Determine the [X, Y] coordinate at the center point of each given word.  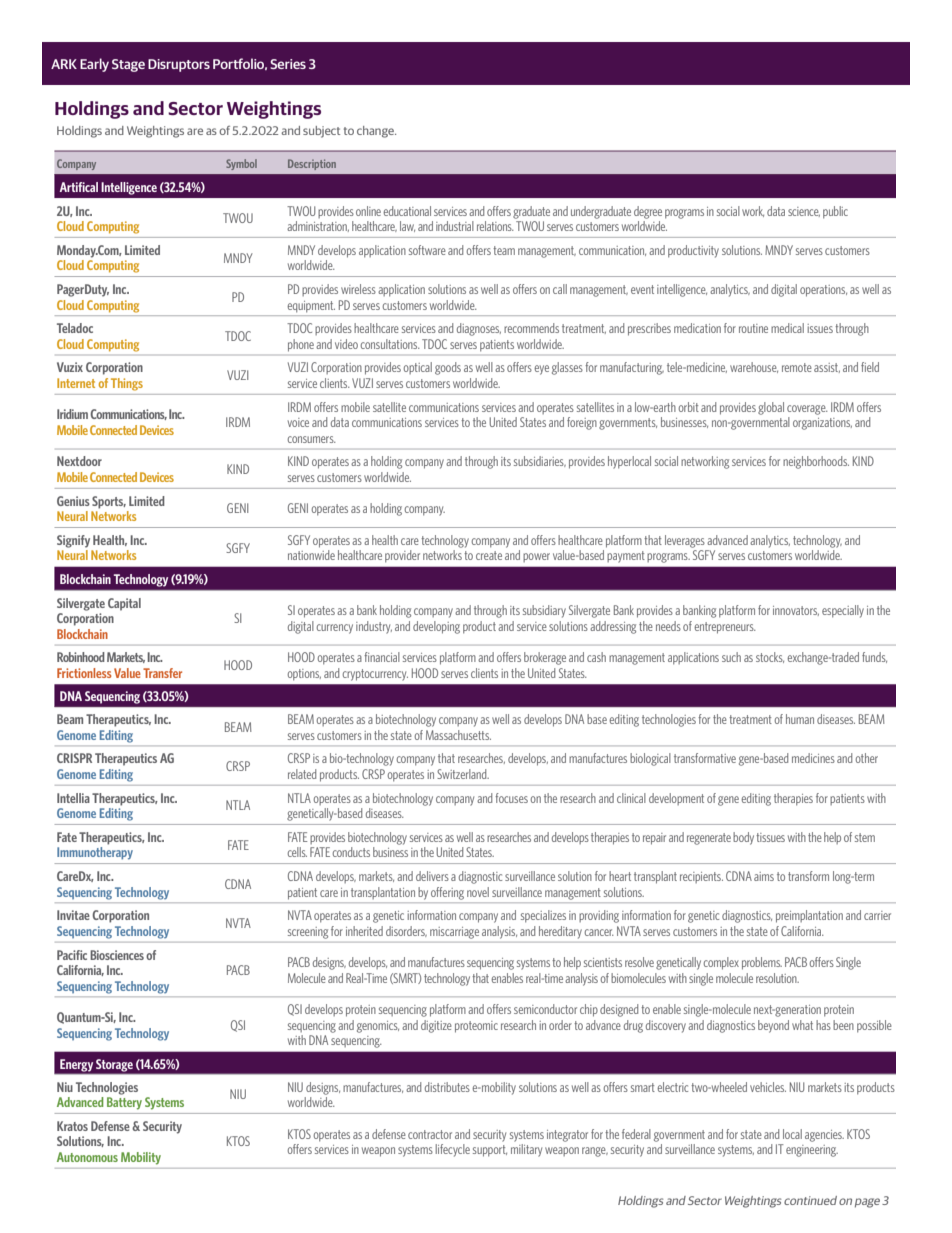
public [835, 212]
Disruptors [179, 65]
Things [127, 384]
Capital [124, 604]
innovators [796, 611]
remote [797, 367]
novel [478, 892]
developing [436, 627]
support [490, 1151]
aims [764, 876]
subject [321, 132]
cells [297, 852]
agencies [824, 1136]
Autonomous [87, 1157]
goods [448, 368]
